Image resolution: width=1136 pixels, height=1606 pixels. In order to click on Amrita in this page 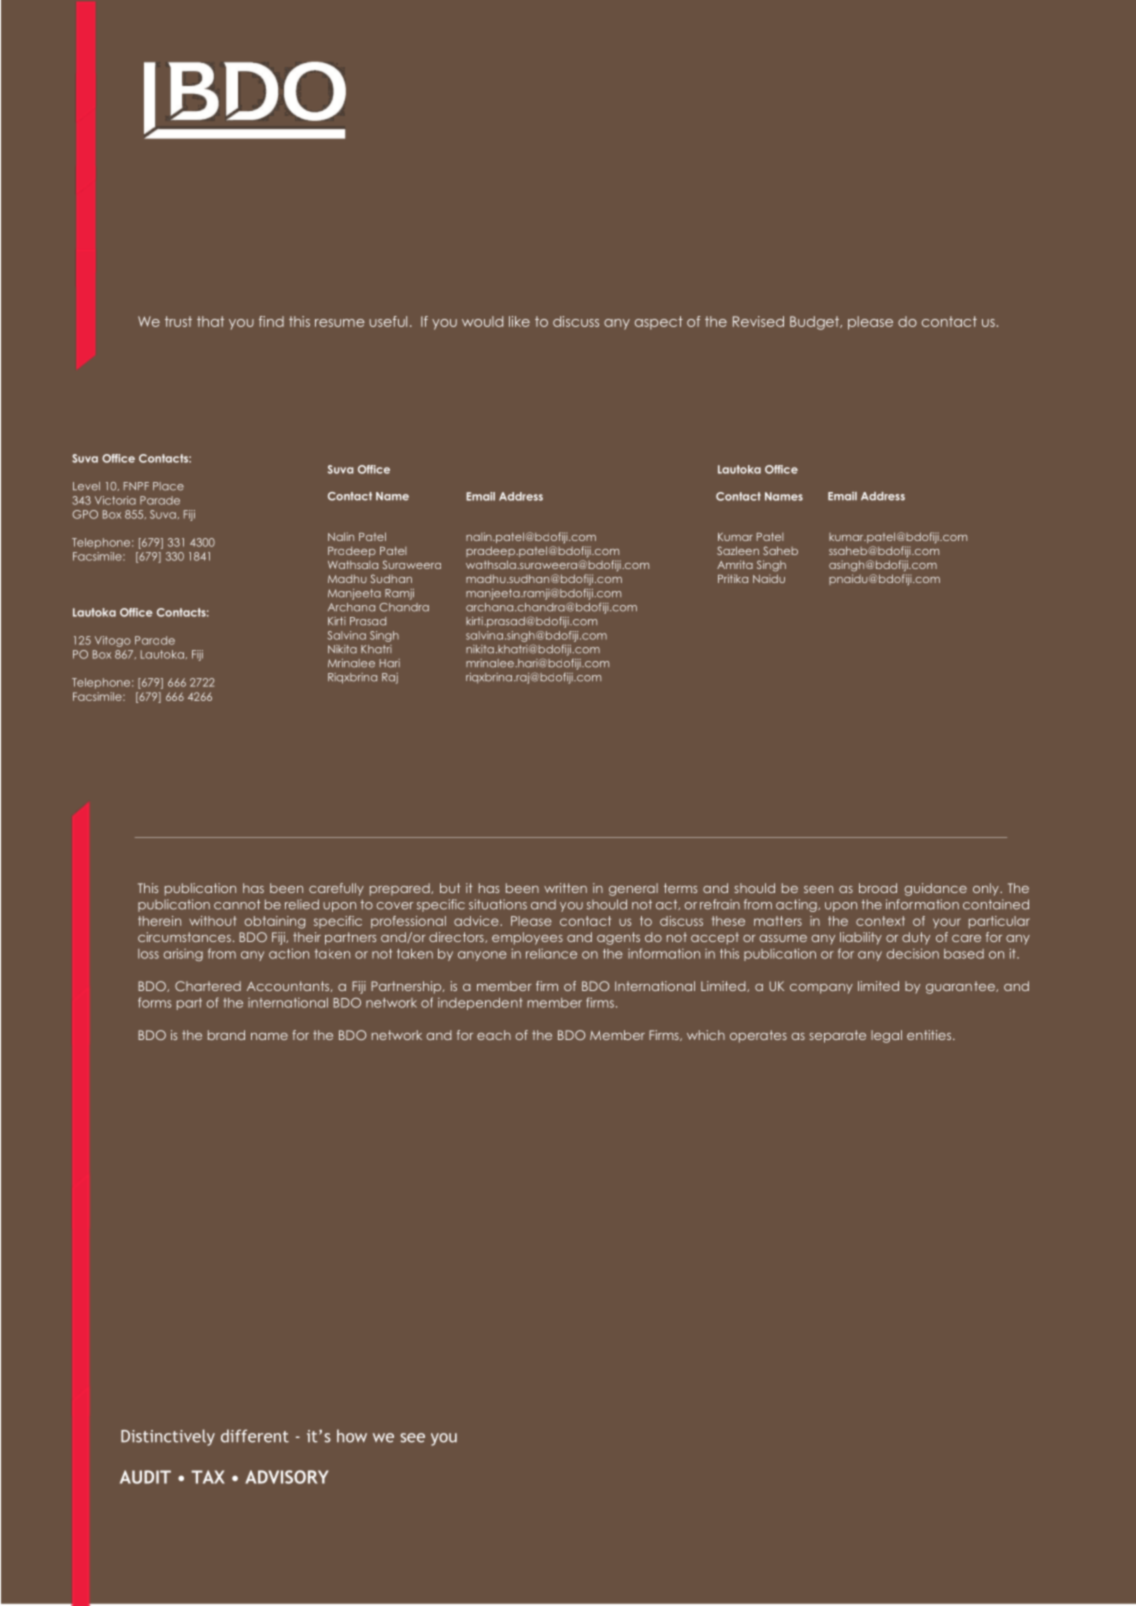, I will do `click(735, 564)`.
